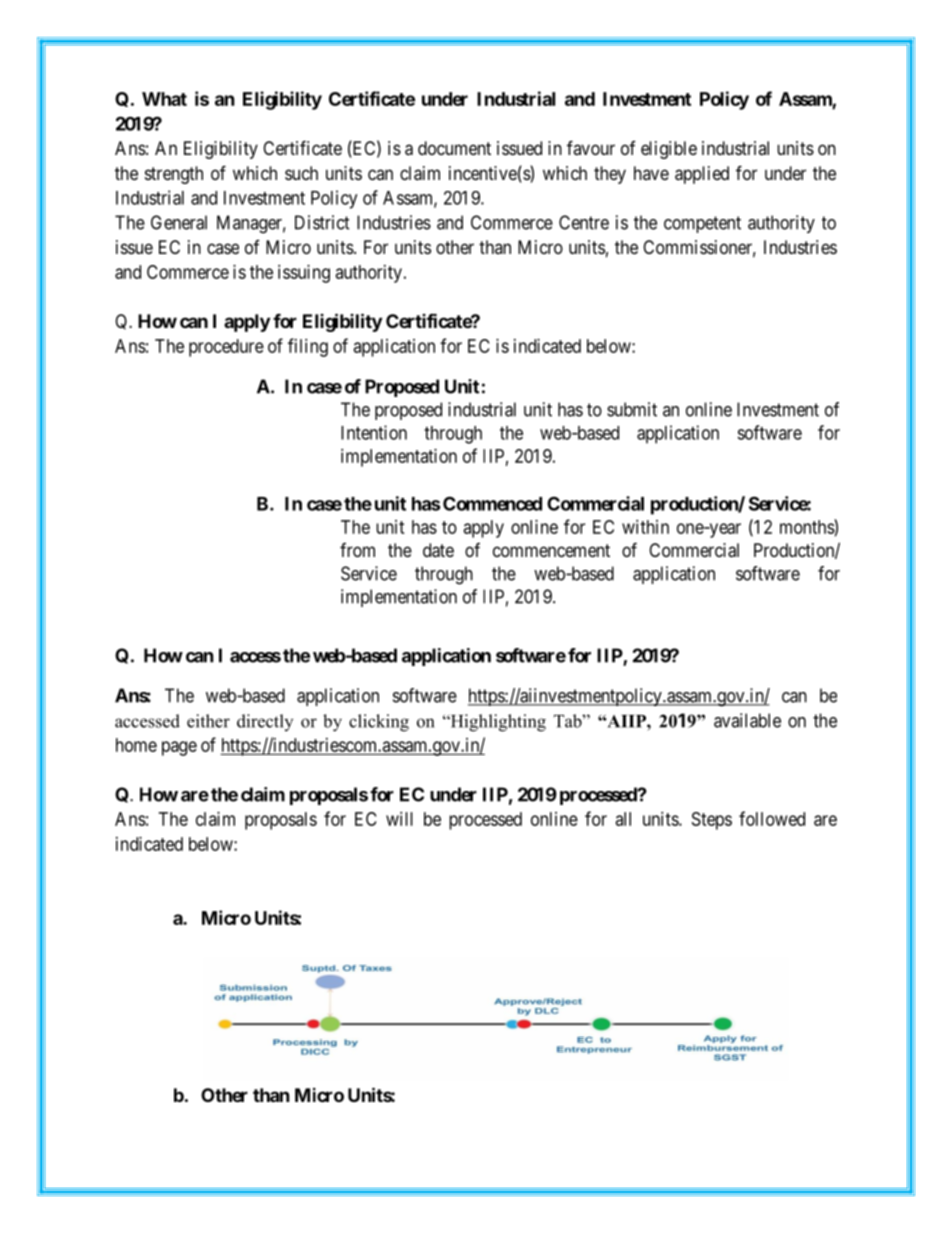  Describe the element at coordinates (584, 222) in the image. I see `Centre` at that location.
